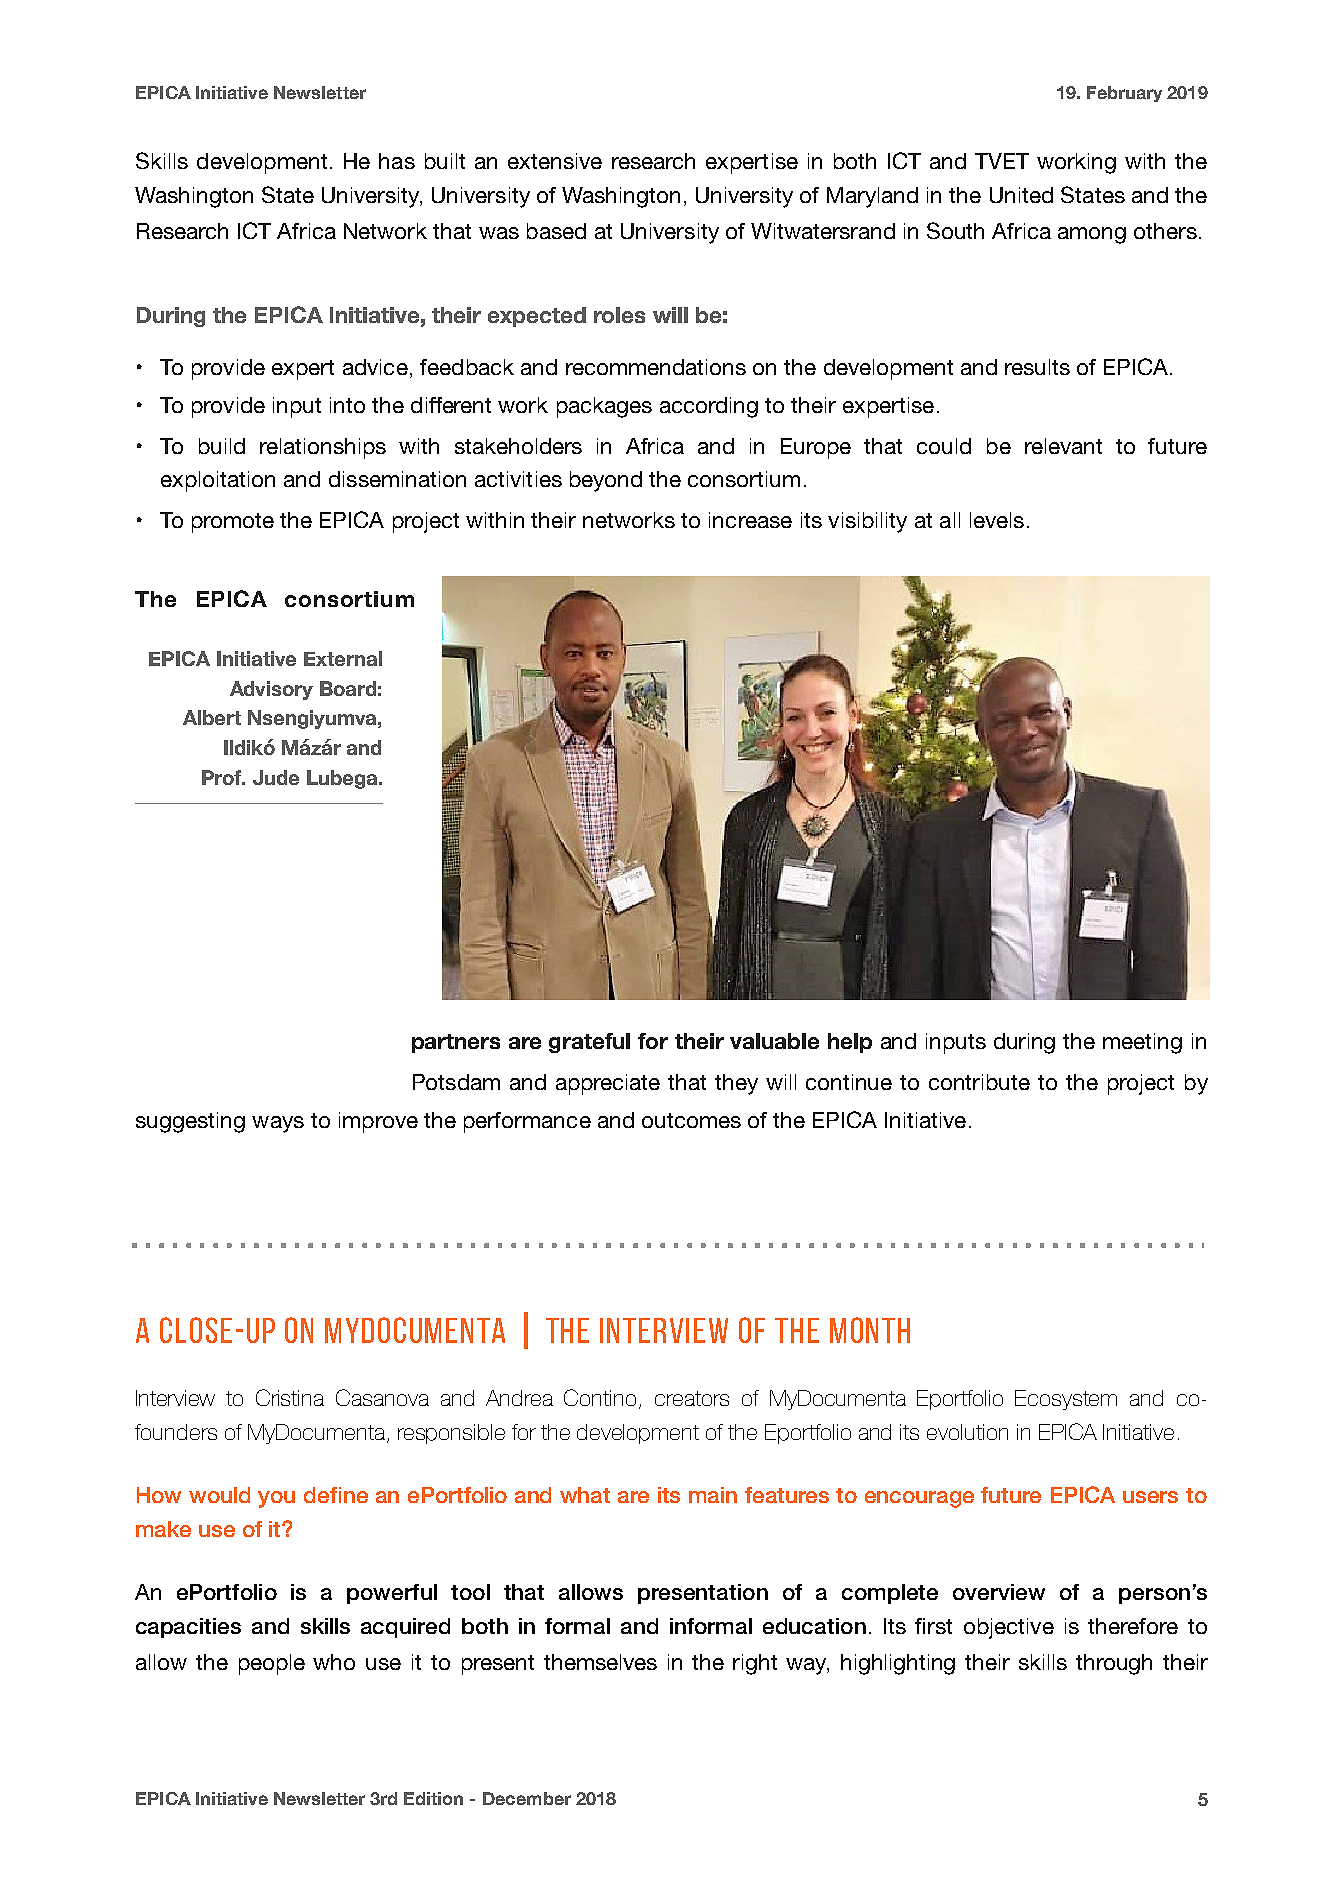  What do you see at coordinates (233, 523) in the image?
I see `promote` at bounding box center [233, 523].
